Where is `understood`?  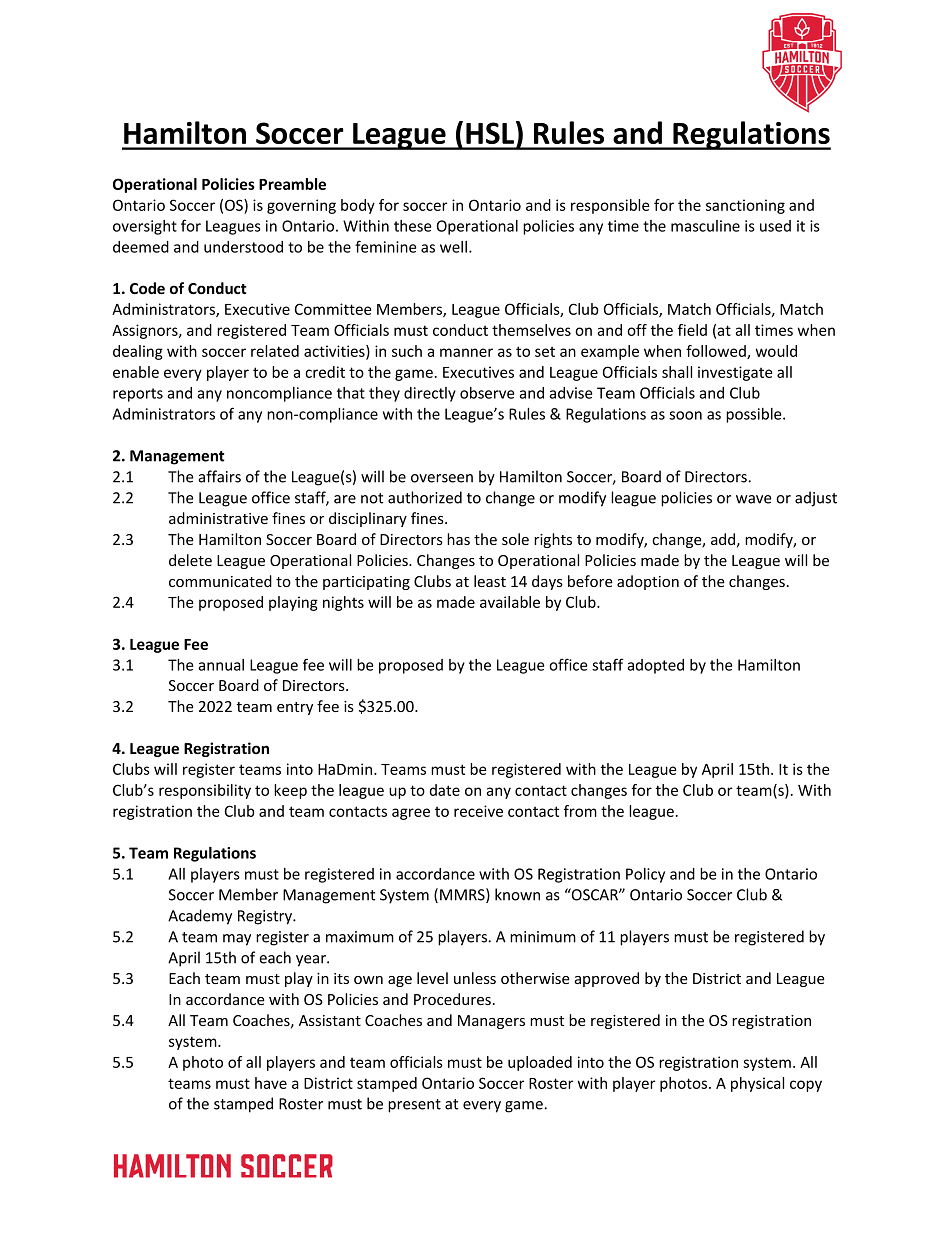 understood is located at coordinates (243, 247).
